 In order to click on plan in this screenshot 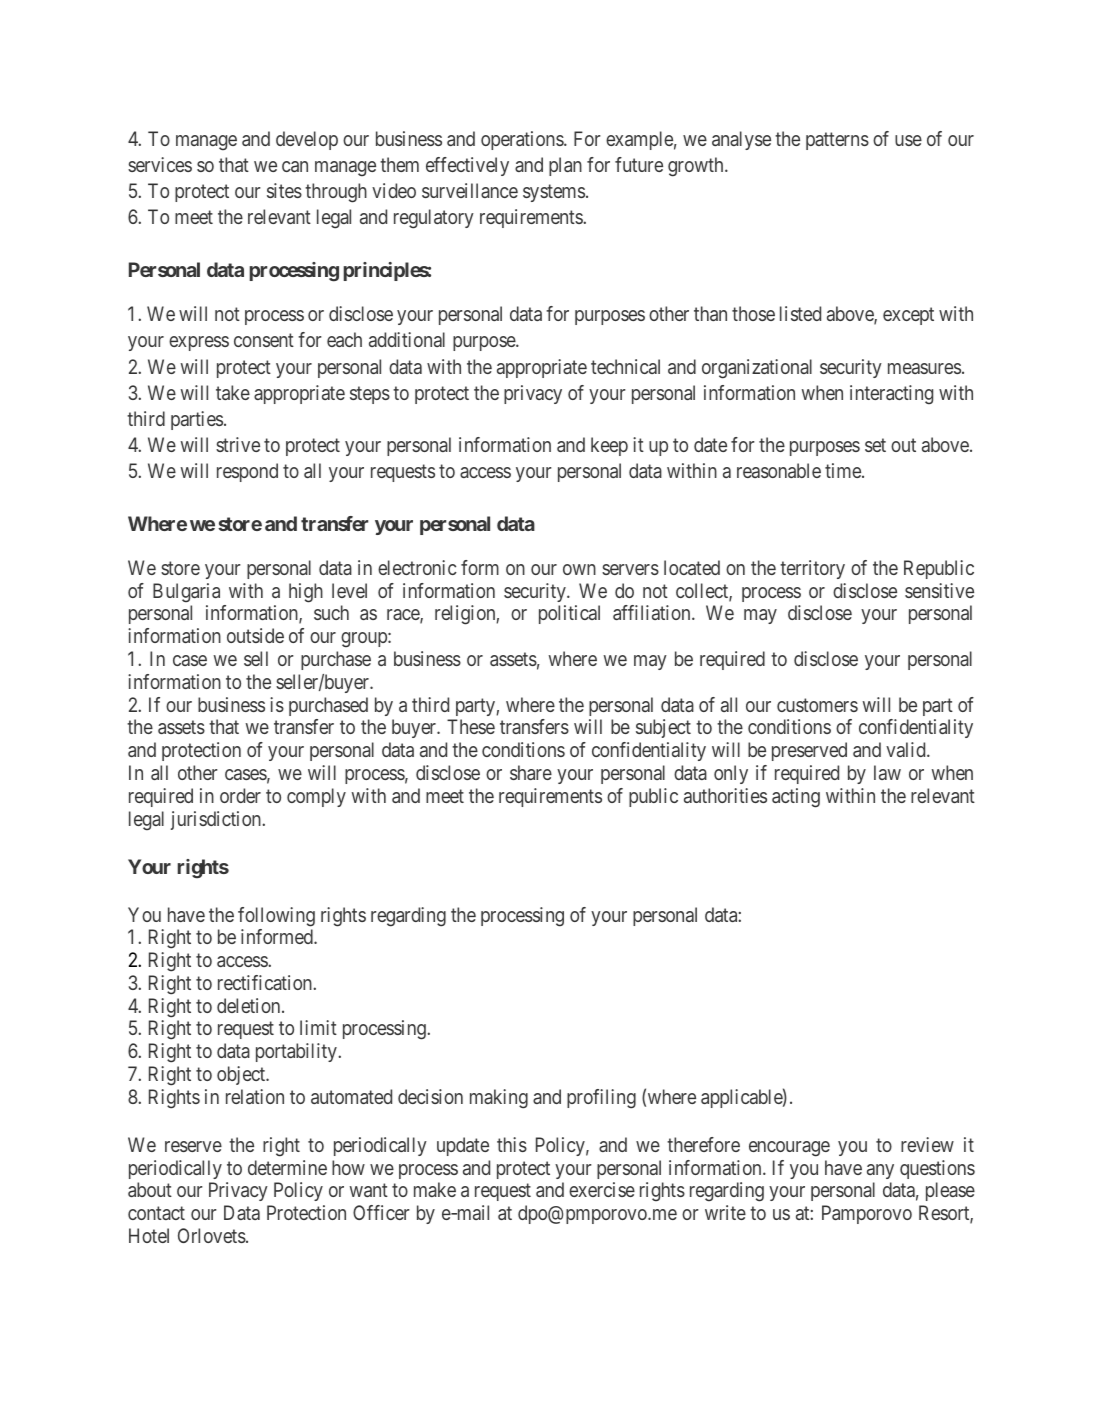, I will do `click(565, 166)`.
